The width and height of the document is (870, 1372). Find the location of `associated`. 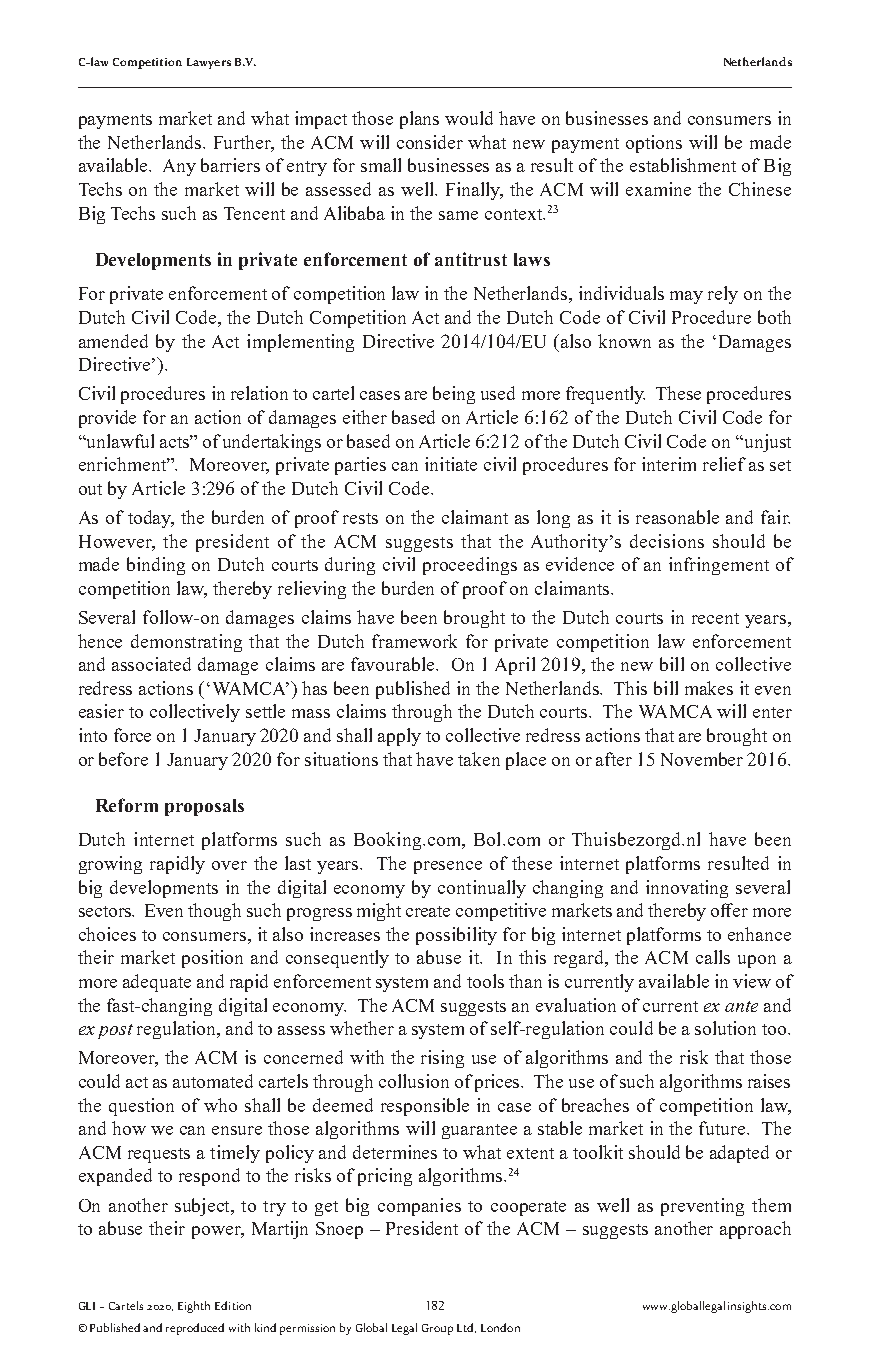

associated is located at coordinates (151, 664).
